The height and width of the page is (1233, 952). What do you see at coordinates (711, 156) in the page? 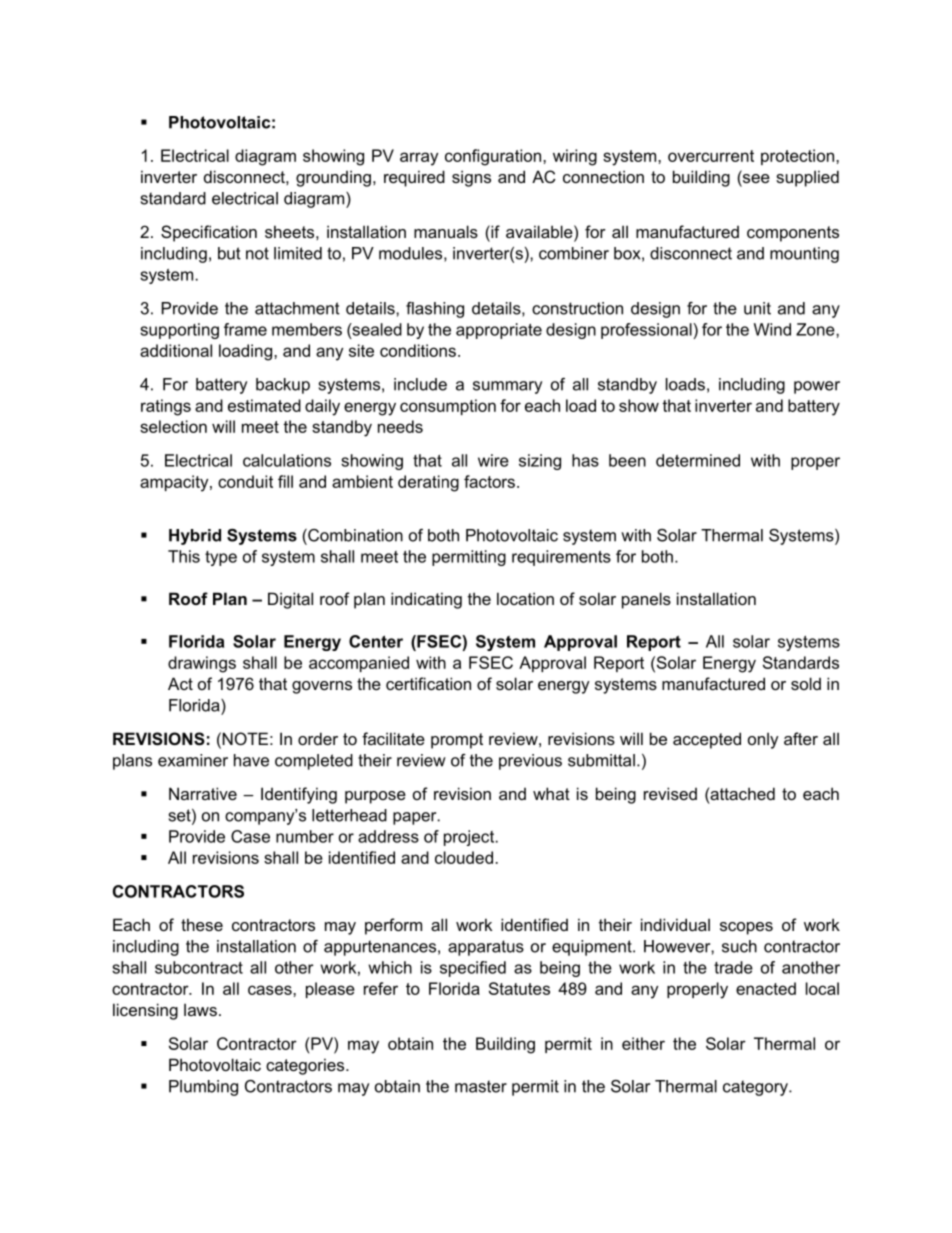
I see `overcurrent` at bounding box center [711, 156].
